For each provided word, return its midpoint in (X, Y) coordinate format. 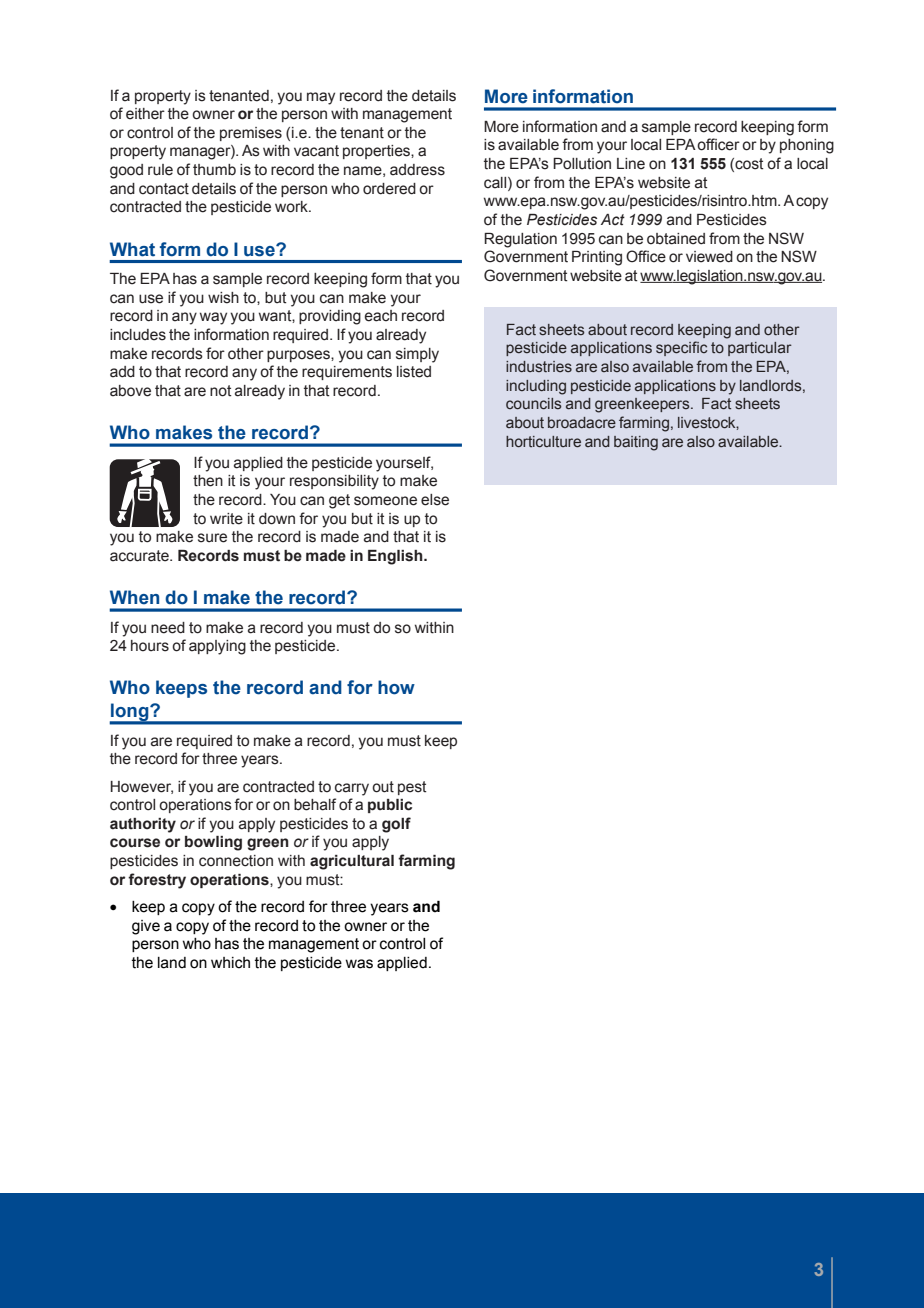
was (359, 964)
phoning (807, 146)
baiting (636, 443)
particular (760, 349)
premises (251, 134)
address (417, 170)
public (390, 806)
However (142, 787)
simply (417, 355)
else (435, 500)
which (230, 963)
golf (396, 825)
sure (212, 538)
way (213, 318)
